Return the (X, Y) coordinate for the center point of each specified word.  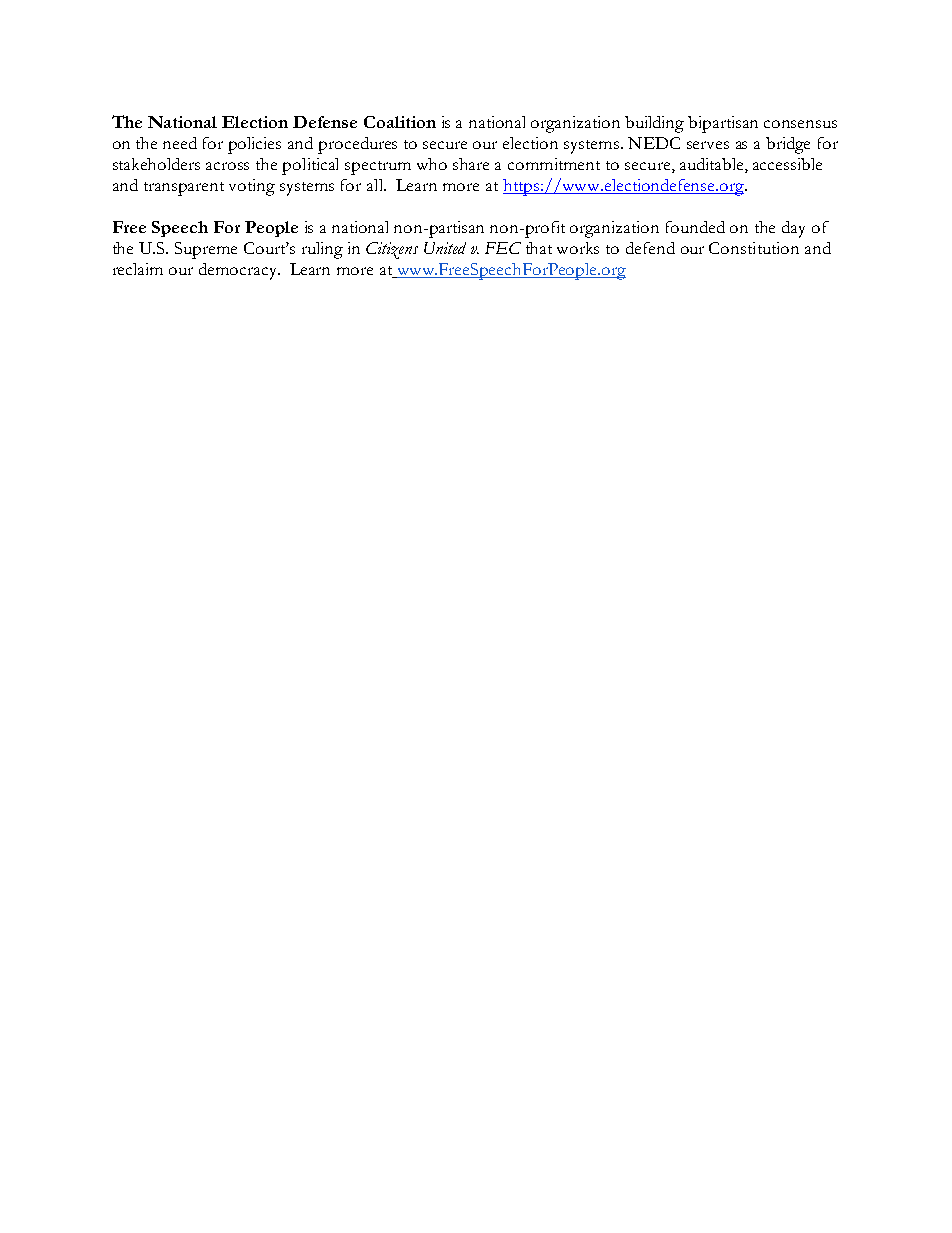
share (471, 164)
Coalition (400, 122)
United (445, 248)
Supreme (206, 250)
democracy (239, 271)
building (654, 124)
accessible (787, 164)
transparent (184, 189)
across (227, 166)
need (180, 143)
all (376, 185)
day (793, 229)
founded (695, 227)
